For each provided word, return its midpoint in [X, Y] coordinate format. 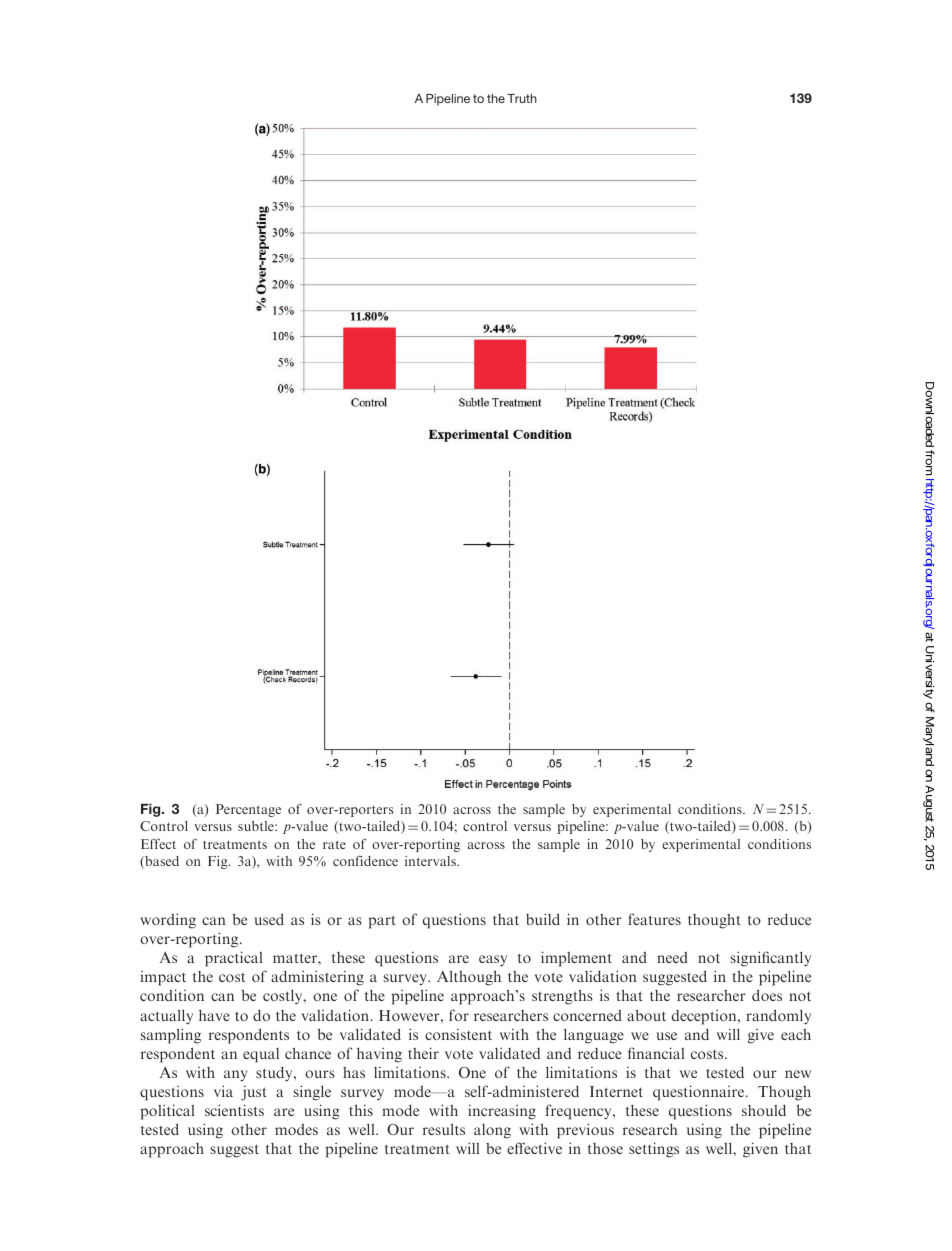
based [161, 862]
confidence [365, 861]
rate [334, 844]
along [492, 1131]
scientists [234, 1110]
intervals [431, 861]
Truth [522, 98]
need [672, 957]
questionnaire [700, 1093]
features [654, 919]
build [543, 919]
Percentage [248, 810]
